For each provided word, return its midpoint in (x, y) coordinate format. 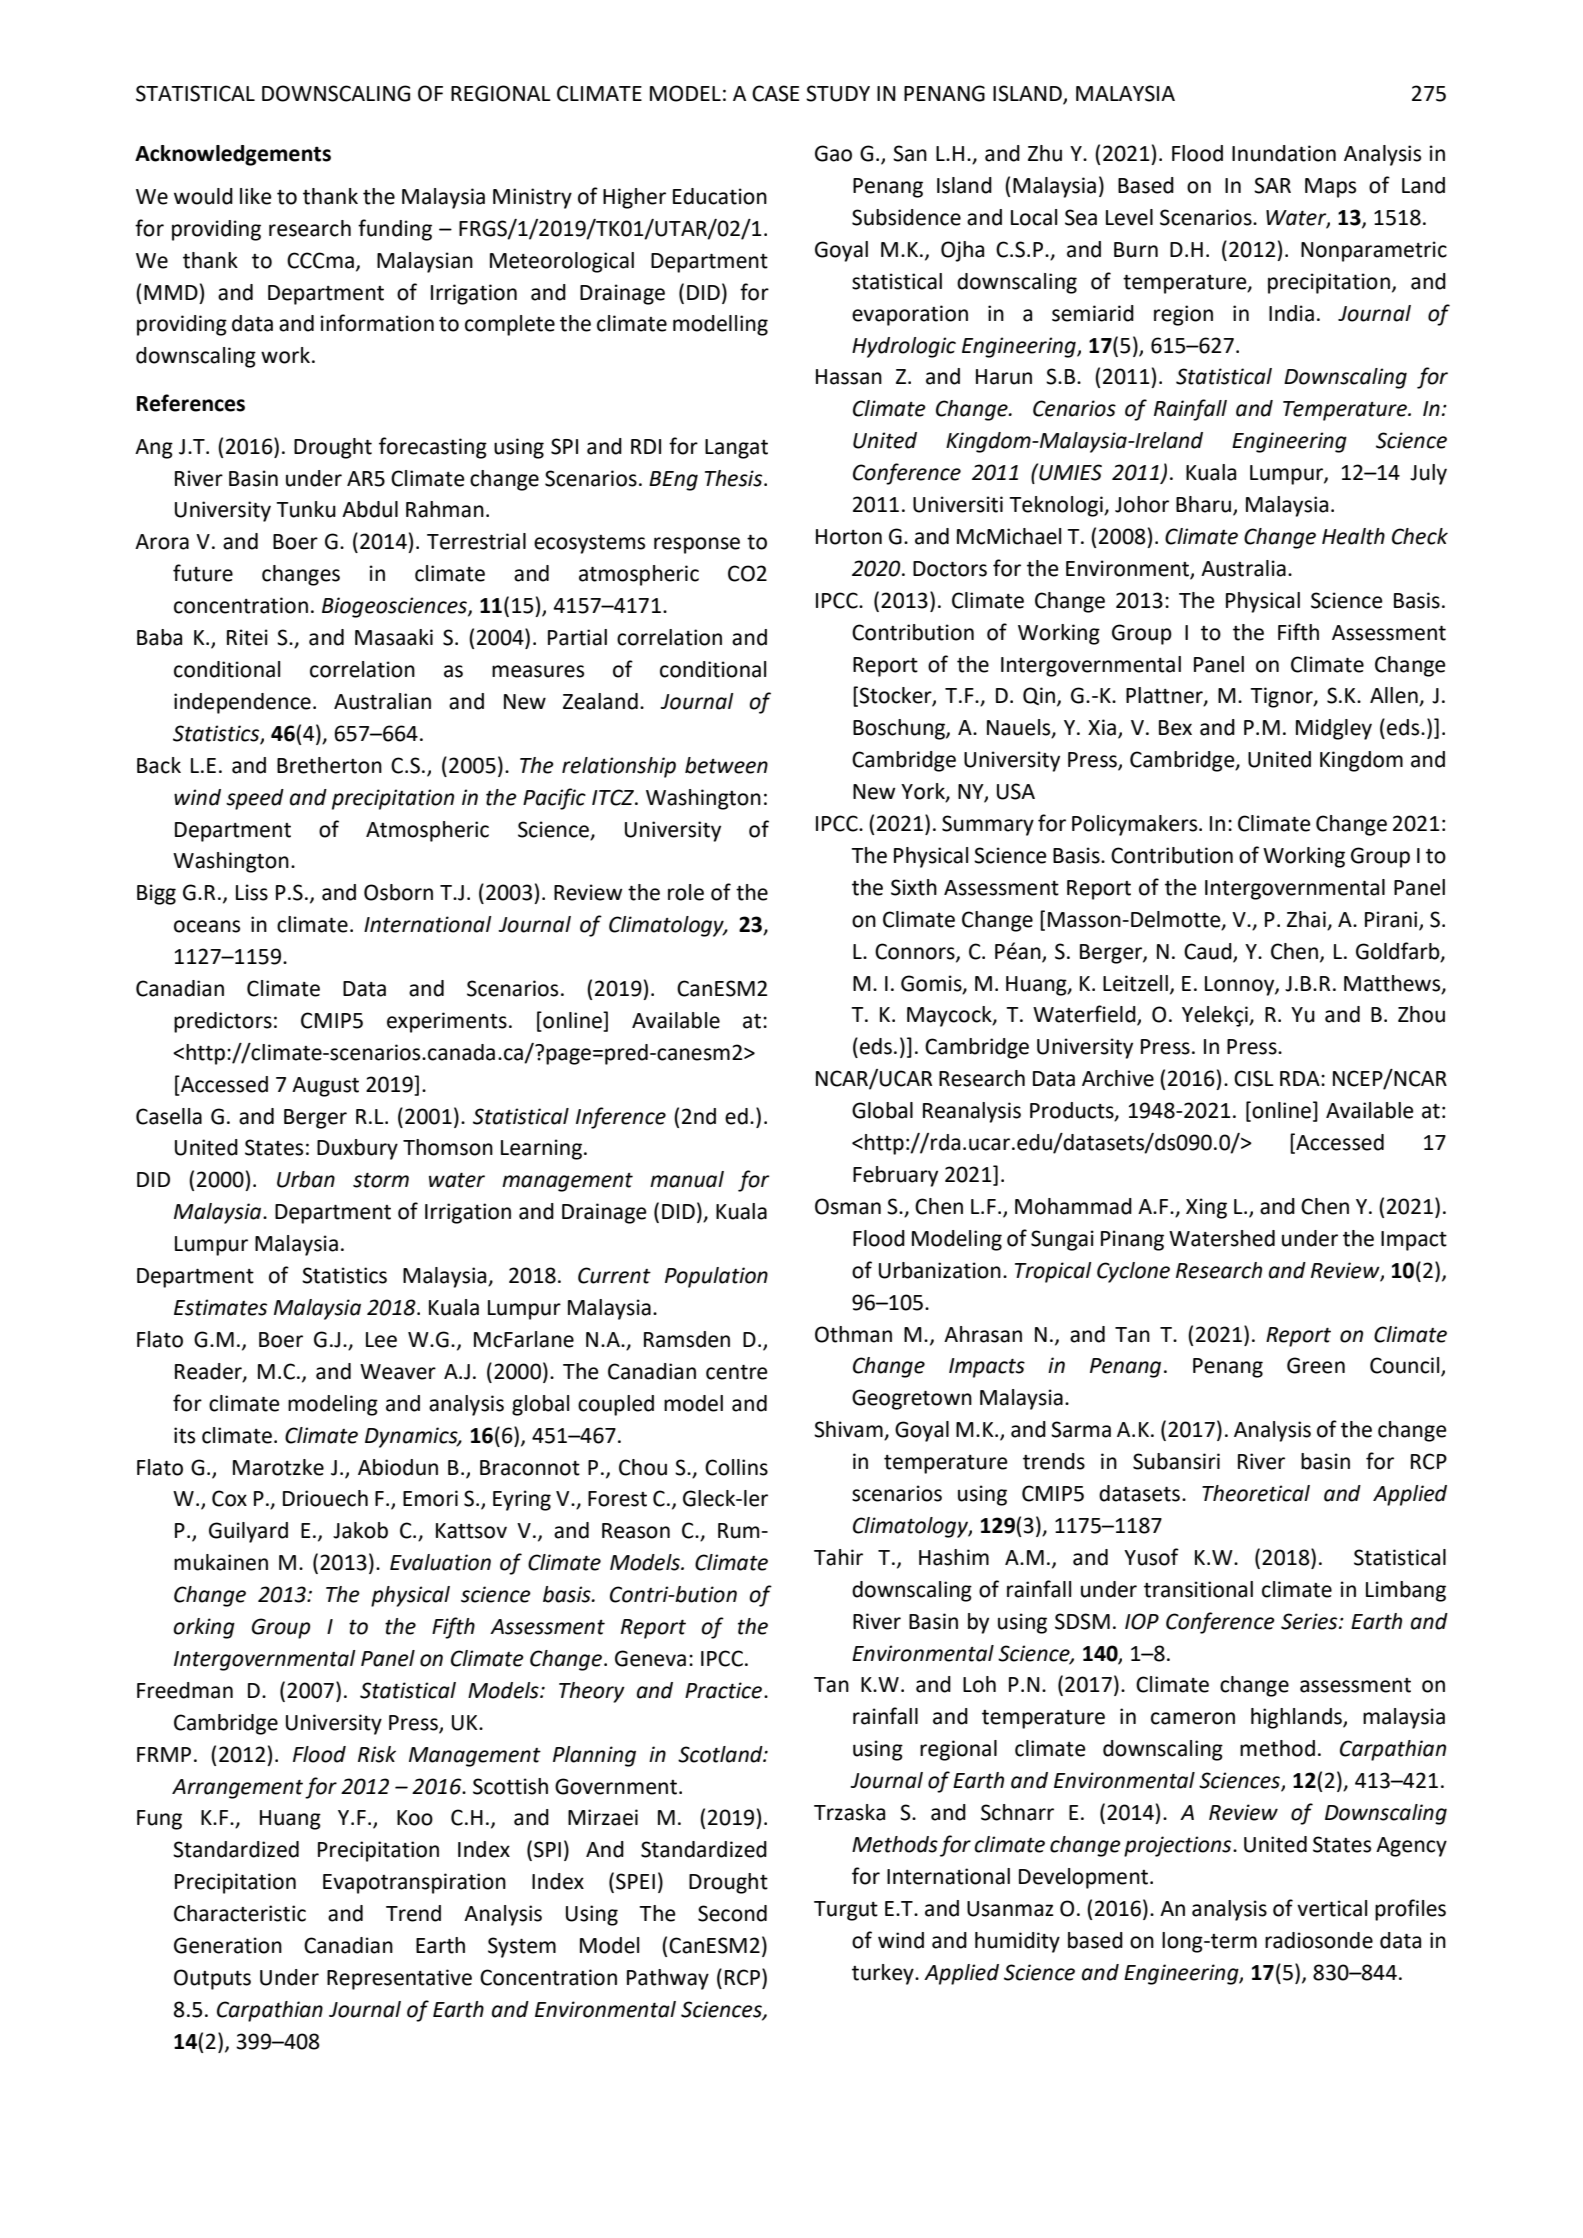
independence (242, 703)
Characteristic (240, 1913)
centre (737, 1372)
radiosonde (1319, 1940)
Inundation (1284, 153)
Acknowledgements (233, 155)
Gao (833, 153)
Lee (381, 1340)
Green (1316, 1365)
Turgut (846, 1911)
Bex (1175, 728)
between (726, 765)
